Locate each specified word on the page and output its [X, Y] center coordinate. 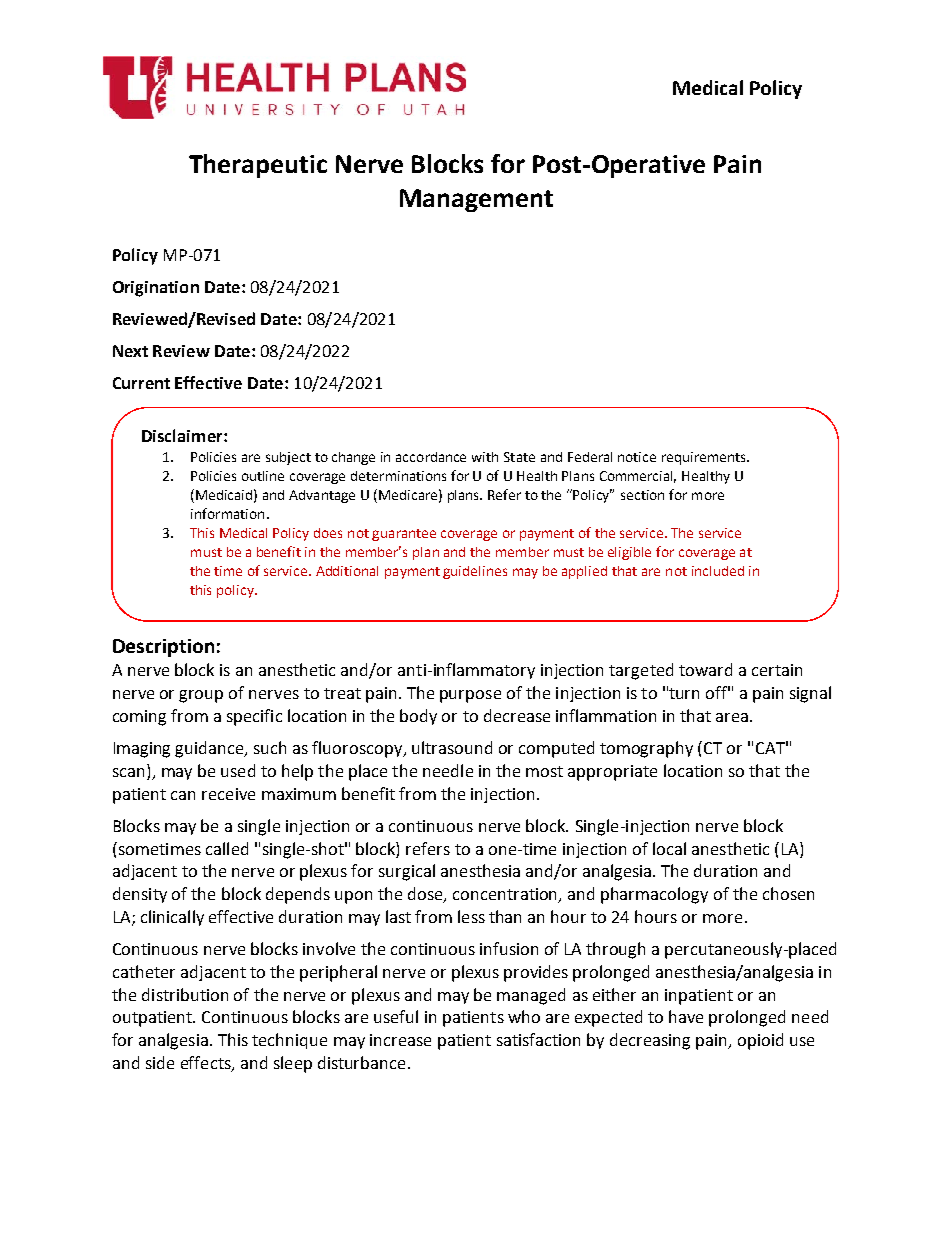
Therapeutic [258, 166]
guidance [211, 749]
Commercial [638, 477]
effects [207, 1064]
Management [476, 200]
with [485, 457]
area [732, 717]
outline [263, 476]
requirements [705, 458]
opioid [760, 1041]
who [524, 1016]
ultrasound [452, 747]
